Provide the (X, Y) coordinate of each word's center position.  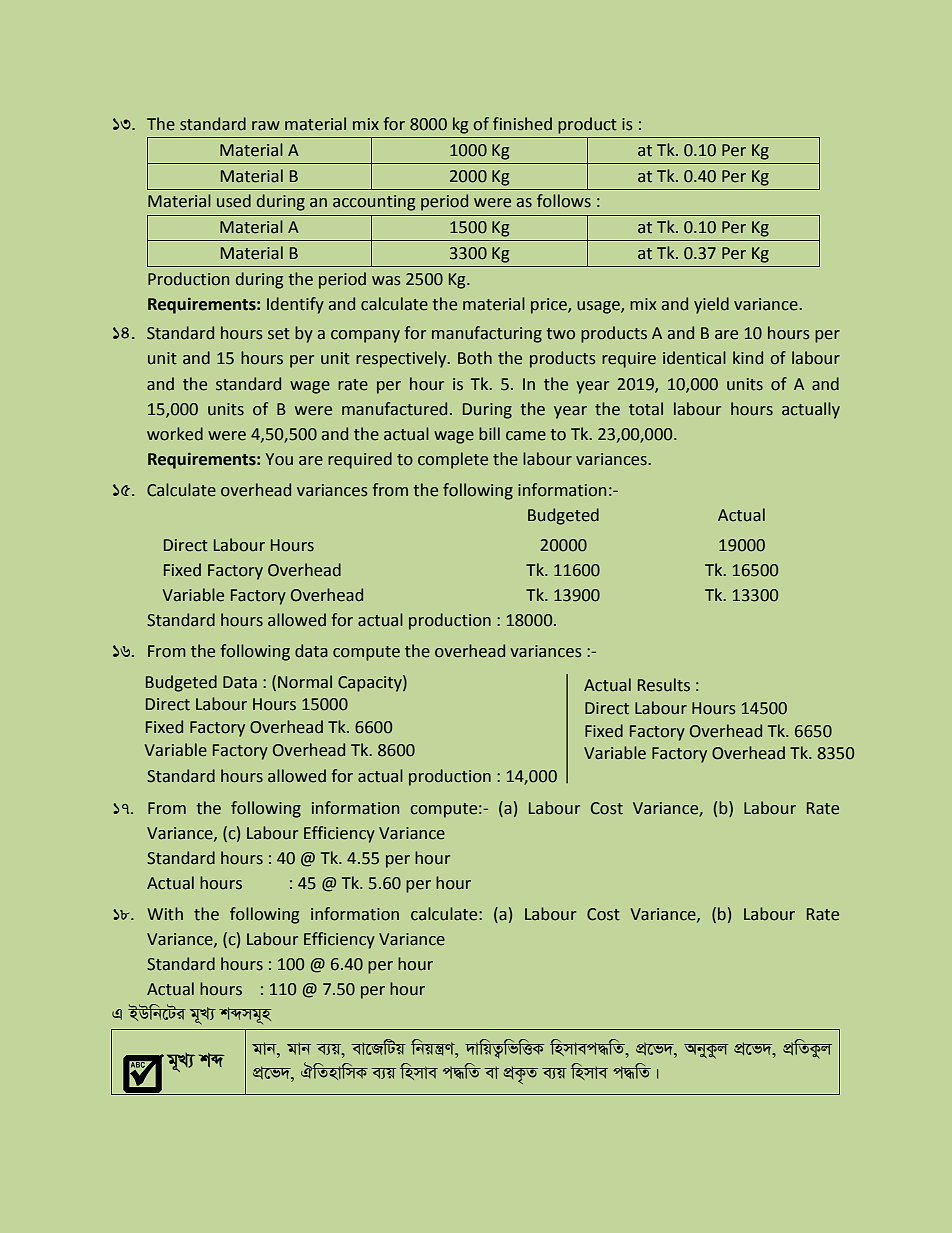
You (279, 459)
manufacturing (487, 334)
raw (266, 126)
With (165, 914)
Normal (305, 682)
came (526, 436)
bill (489, 434)
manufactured (394, 409)
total (646, 409)
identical (694, 358)
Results (664, 685)
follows (564, 201)
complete (453, 460)
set (279, 334)
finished (522, 124)
